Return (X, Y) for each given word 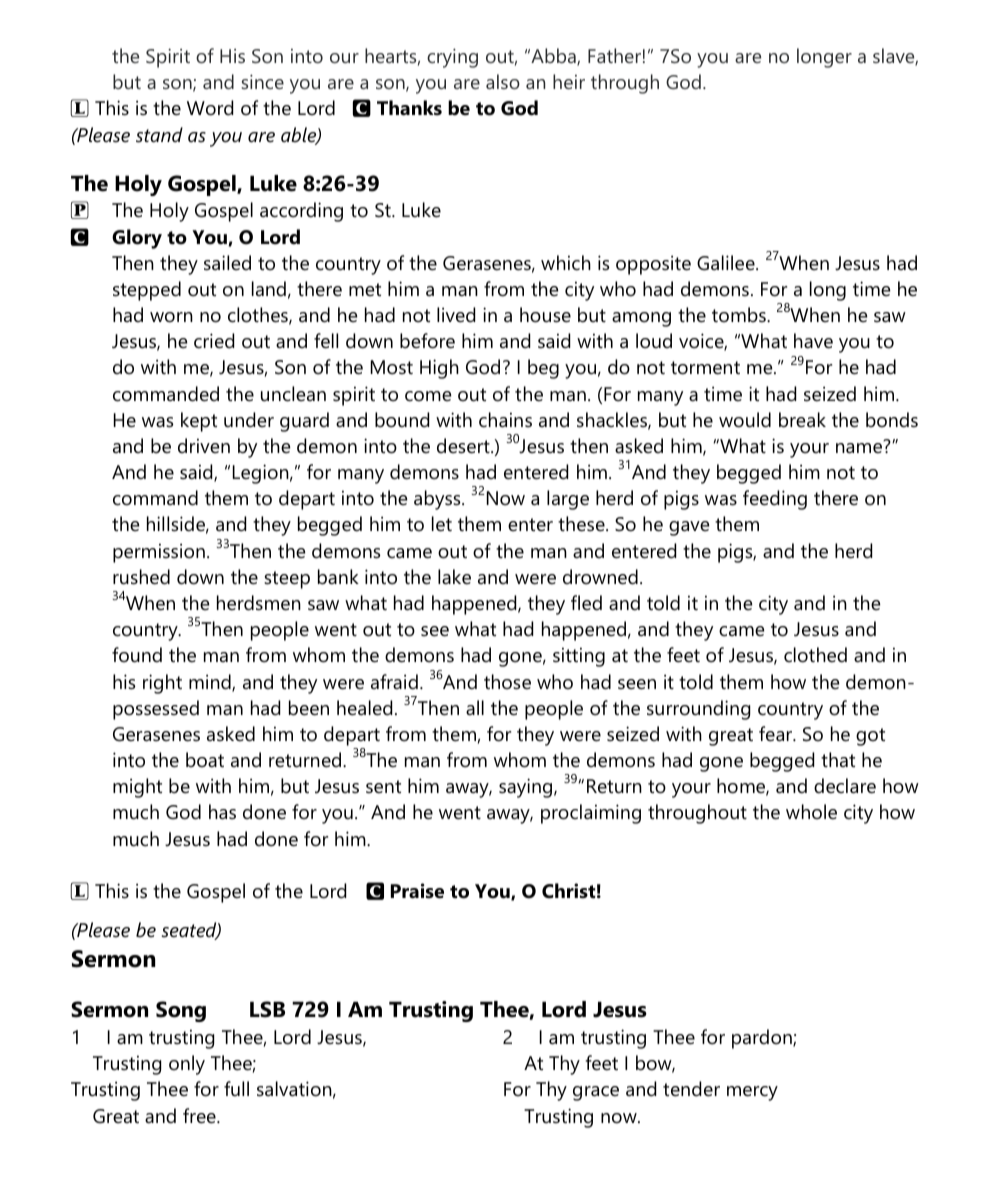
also (503, 81)
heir (569, 81)
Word (210, 108)
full (236, 1089)
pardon (763, 1039)
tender (691, 1089)
